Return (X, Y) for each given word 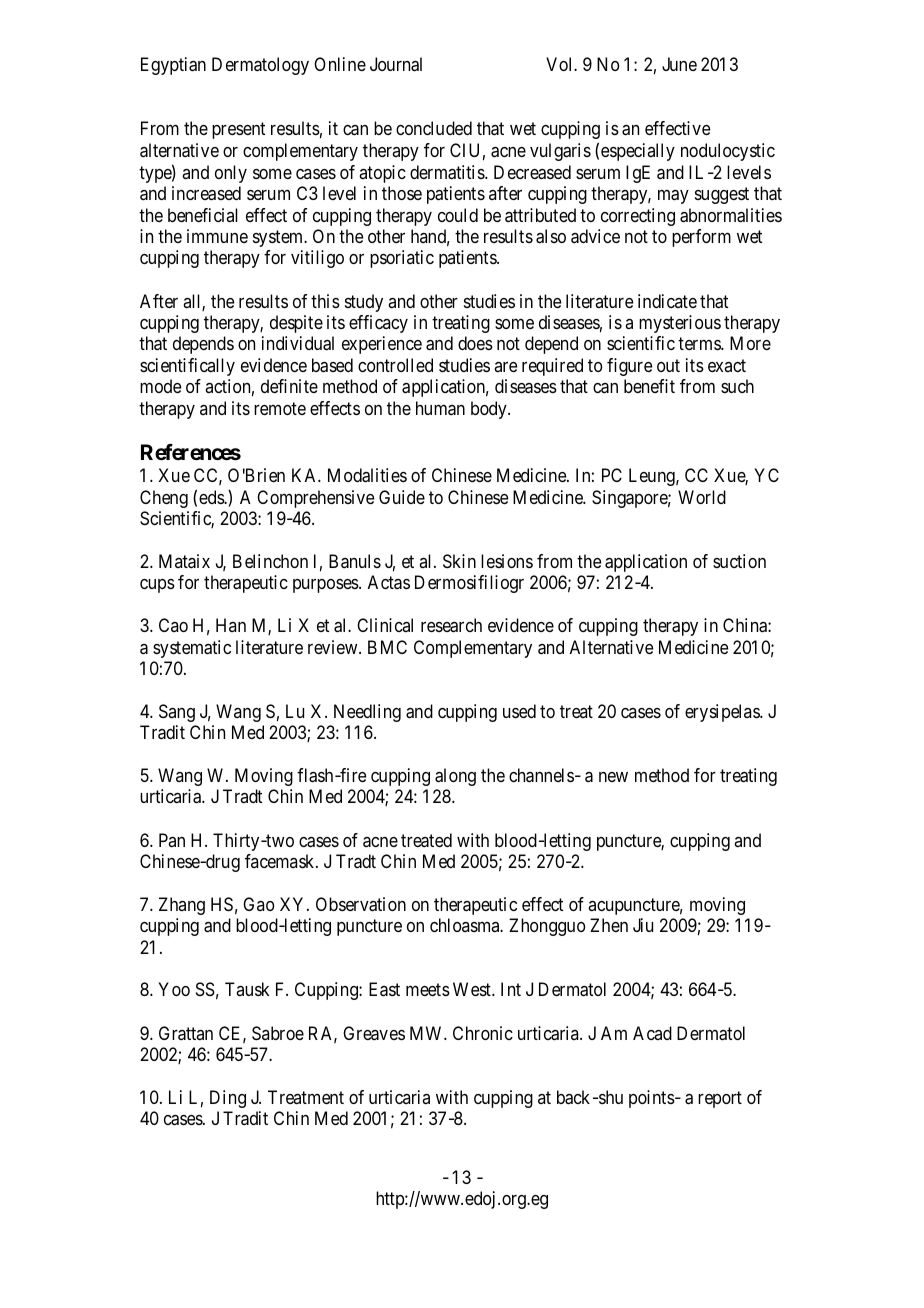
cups (157, 586)
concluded (434, 128)
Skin (459, 561)
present (238, 131)
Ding (228, 1099)
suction (739, 561)
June (679, 64)
